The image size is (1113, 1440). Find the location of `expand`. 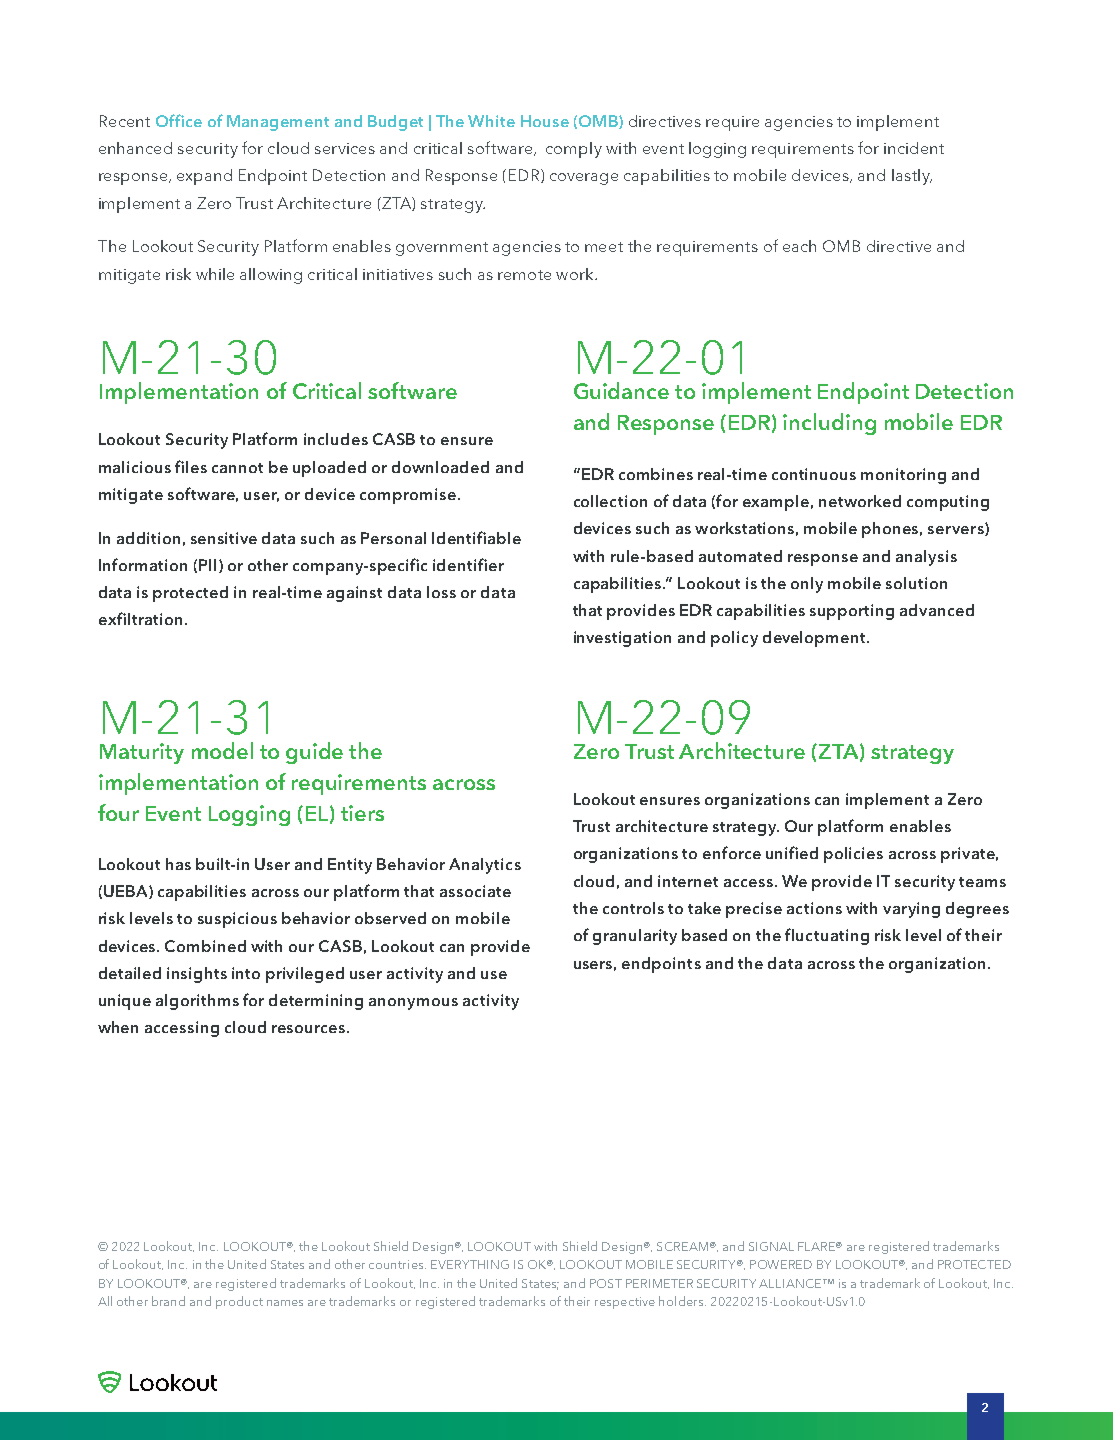

expand is located at coordinates (204, 177).
